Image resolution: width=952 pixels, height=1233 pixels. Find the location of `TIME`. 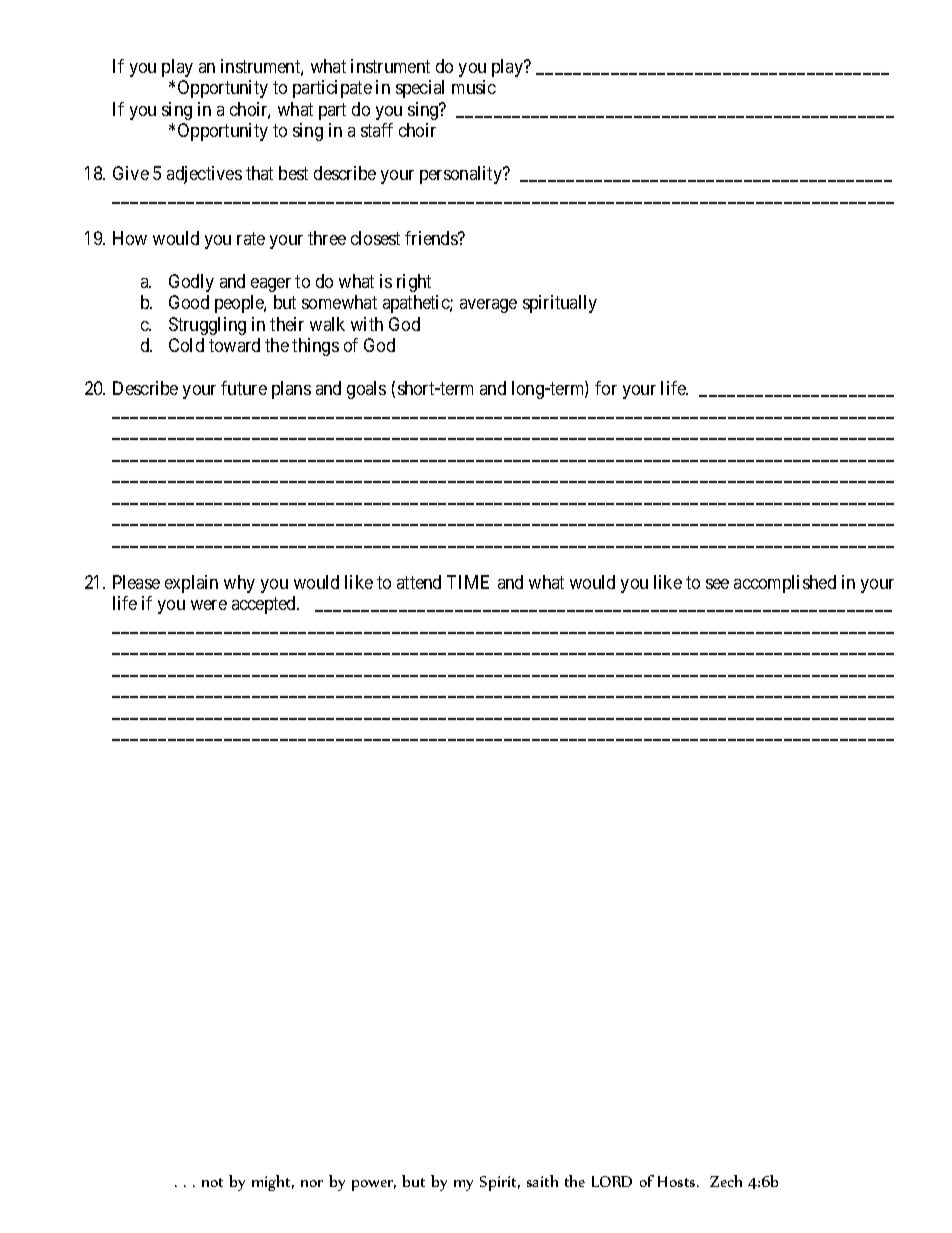

TIME is located at coordinates (468, 582).
